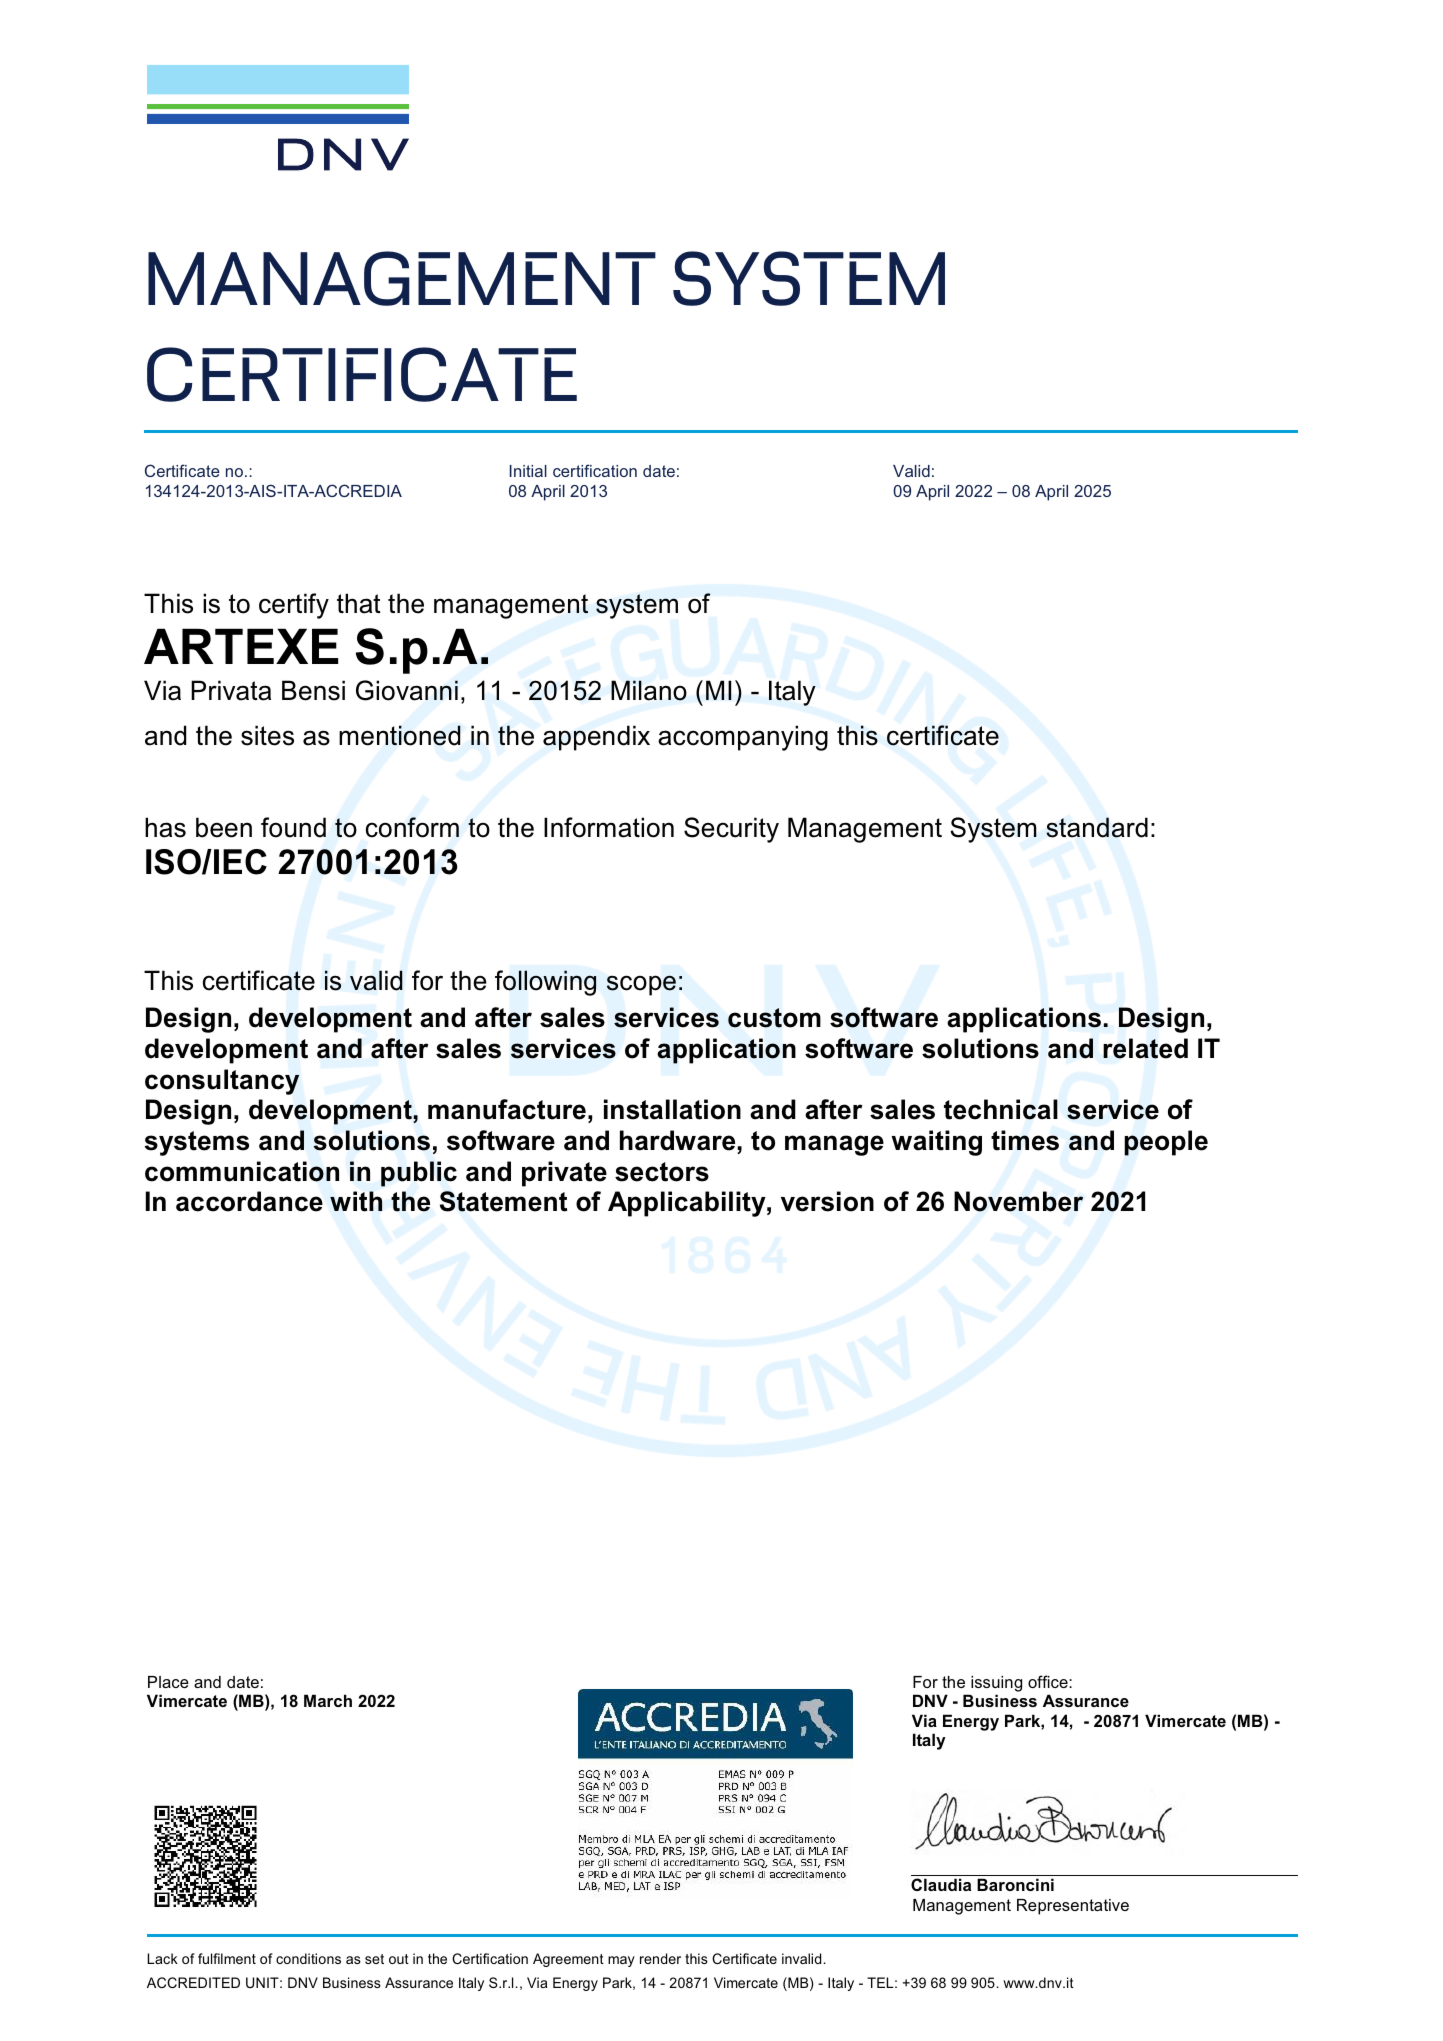 The width and height of the document is (1443, 2041). Describe the element at coordinates (1145, 1048) in the document. I see `related` at that location.
